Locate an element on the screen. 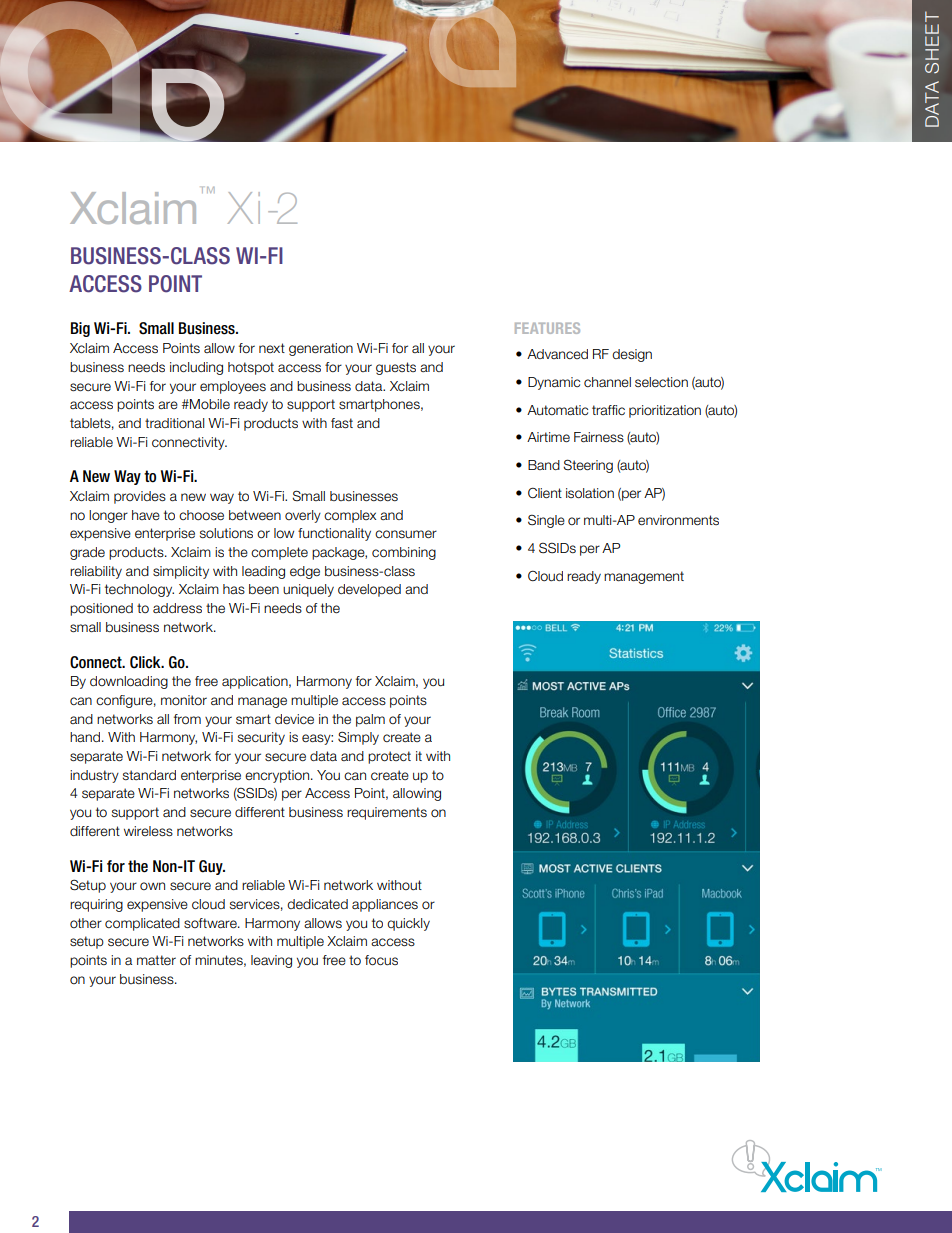 The image size is (952, 1233). guests is located at coordinates (396, 368).
